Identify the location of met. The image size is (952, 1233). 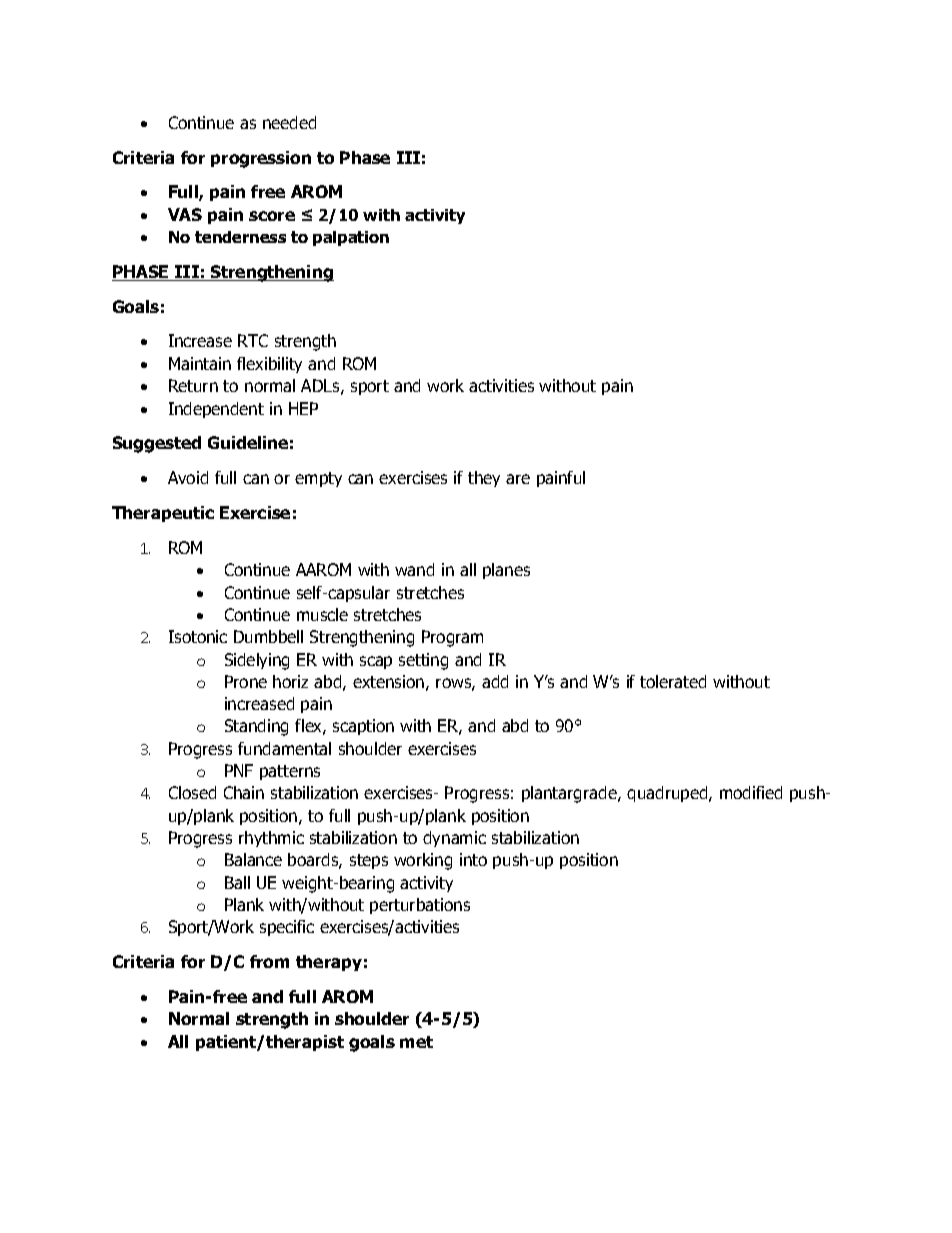
(416, 1042).
